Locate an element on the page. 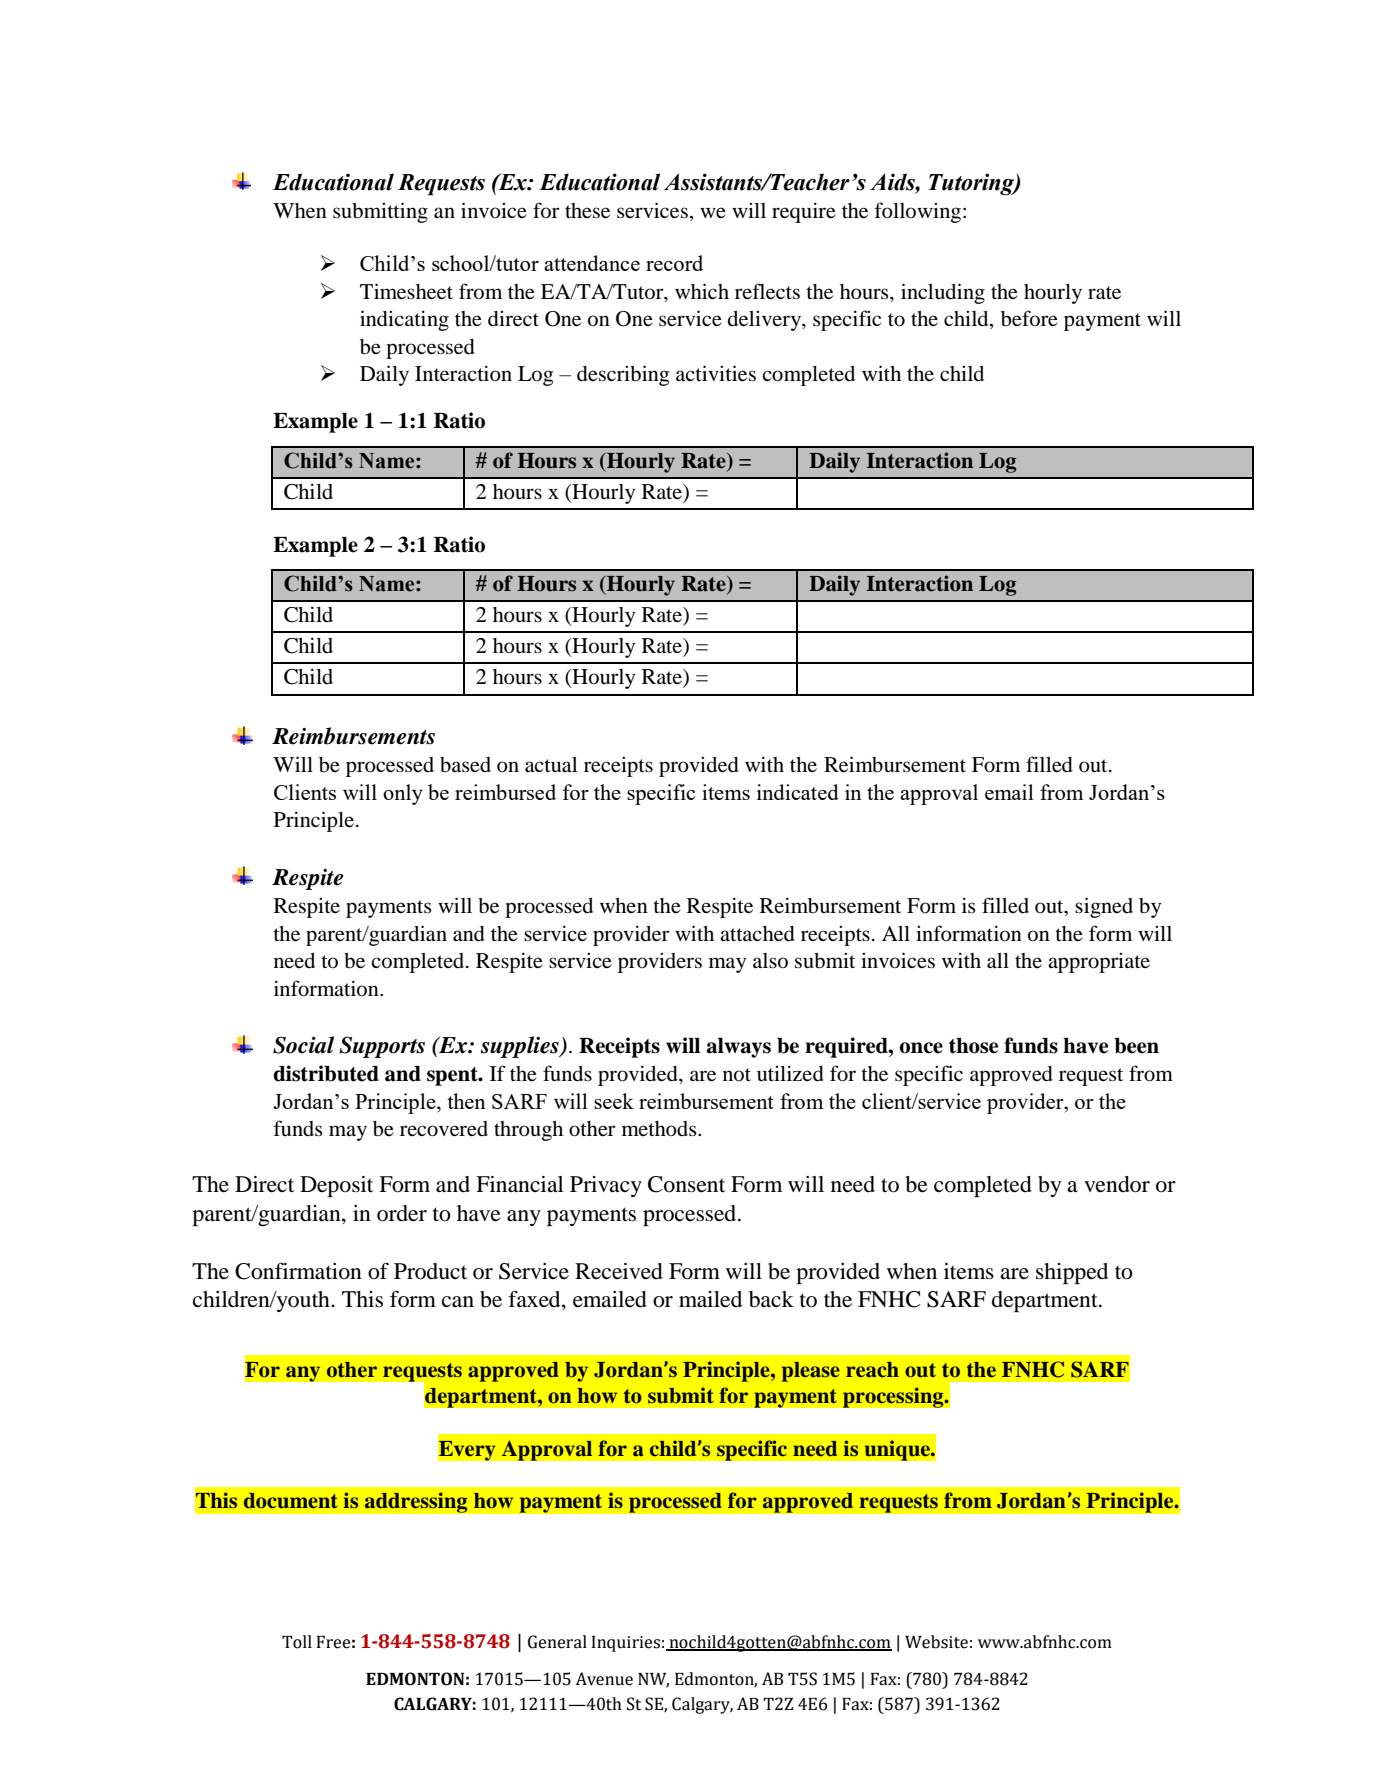 The height and width of the image is (1780, 1375). Toll is located at coordinates (297, 1642).
